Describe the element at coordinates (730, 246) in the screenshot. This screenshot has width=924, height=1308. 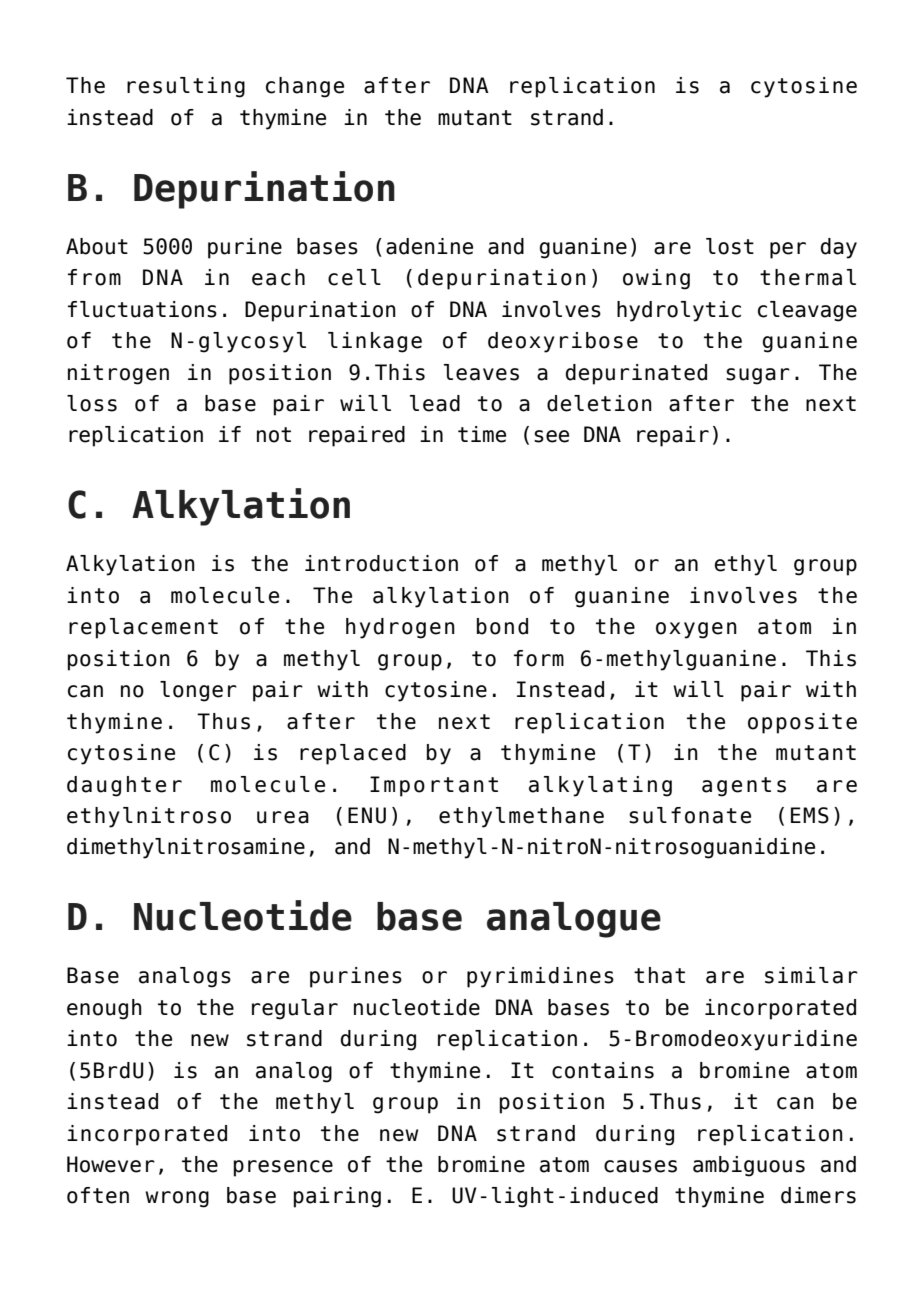
I see `lost` at that location.
